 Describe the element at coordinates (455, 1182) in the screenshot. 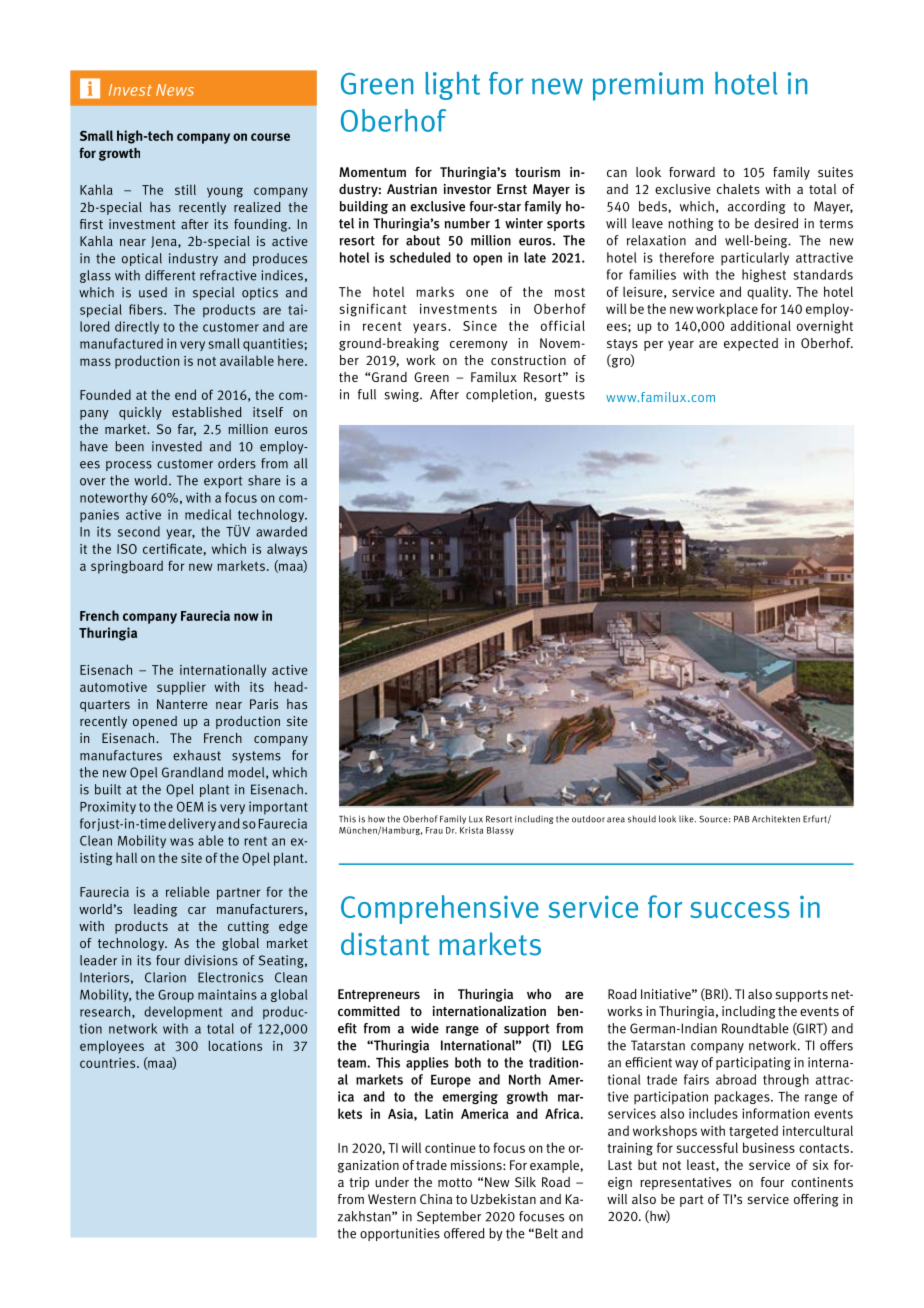

I see `motto` at that location.
